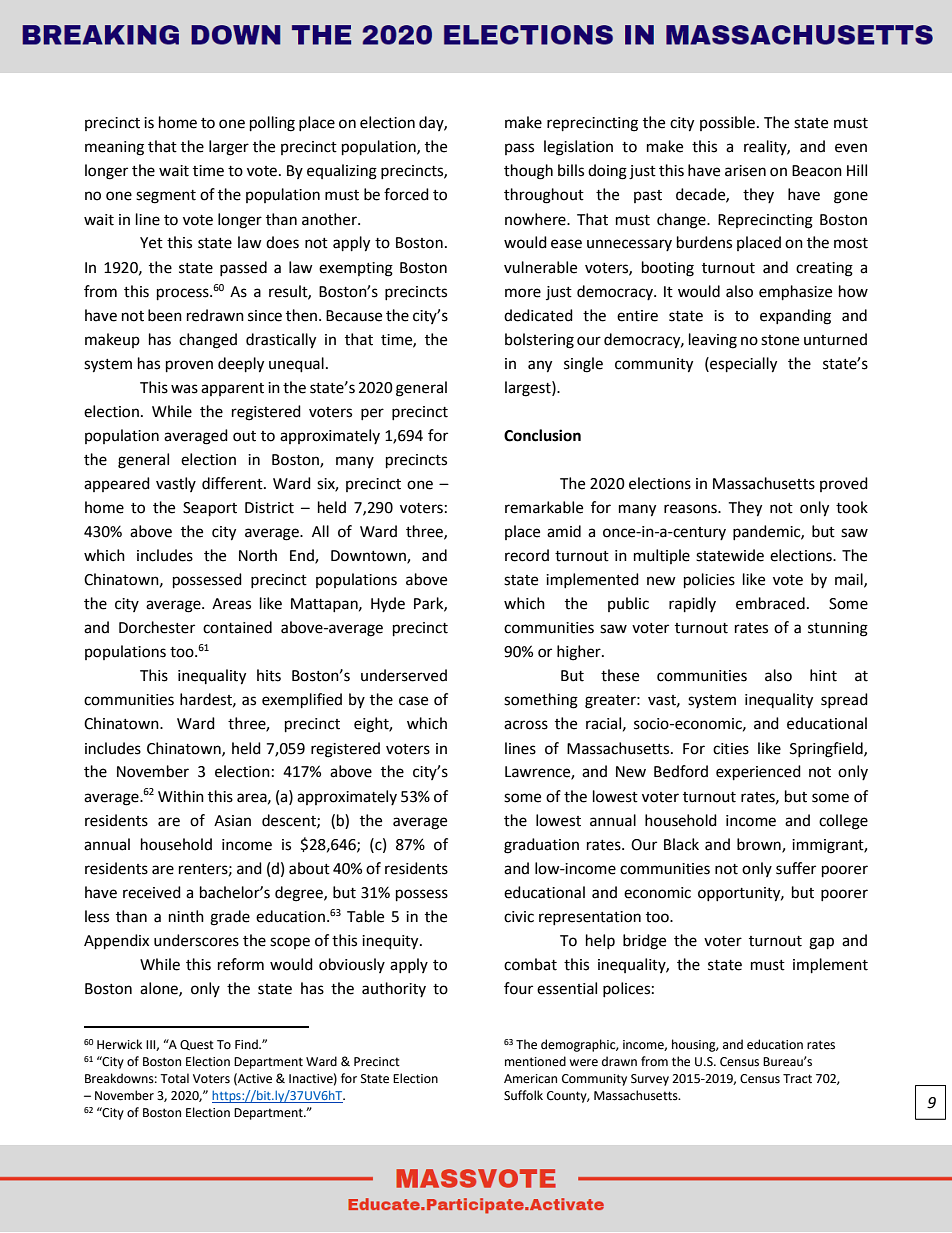  I want to click on embraced, so click(770, 603).
